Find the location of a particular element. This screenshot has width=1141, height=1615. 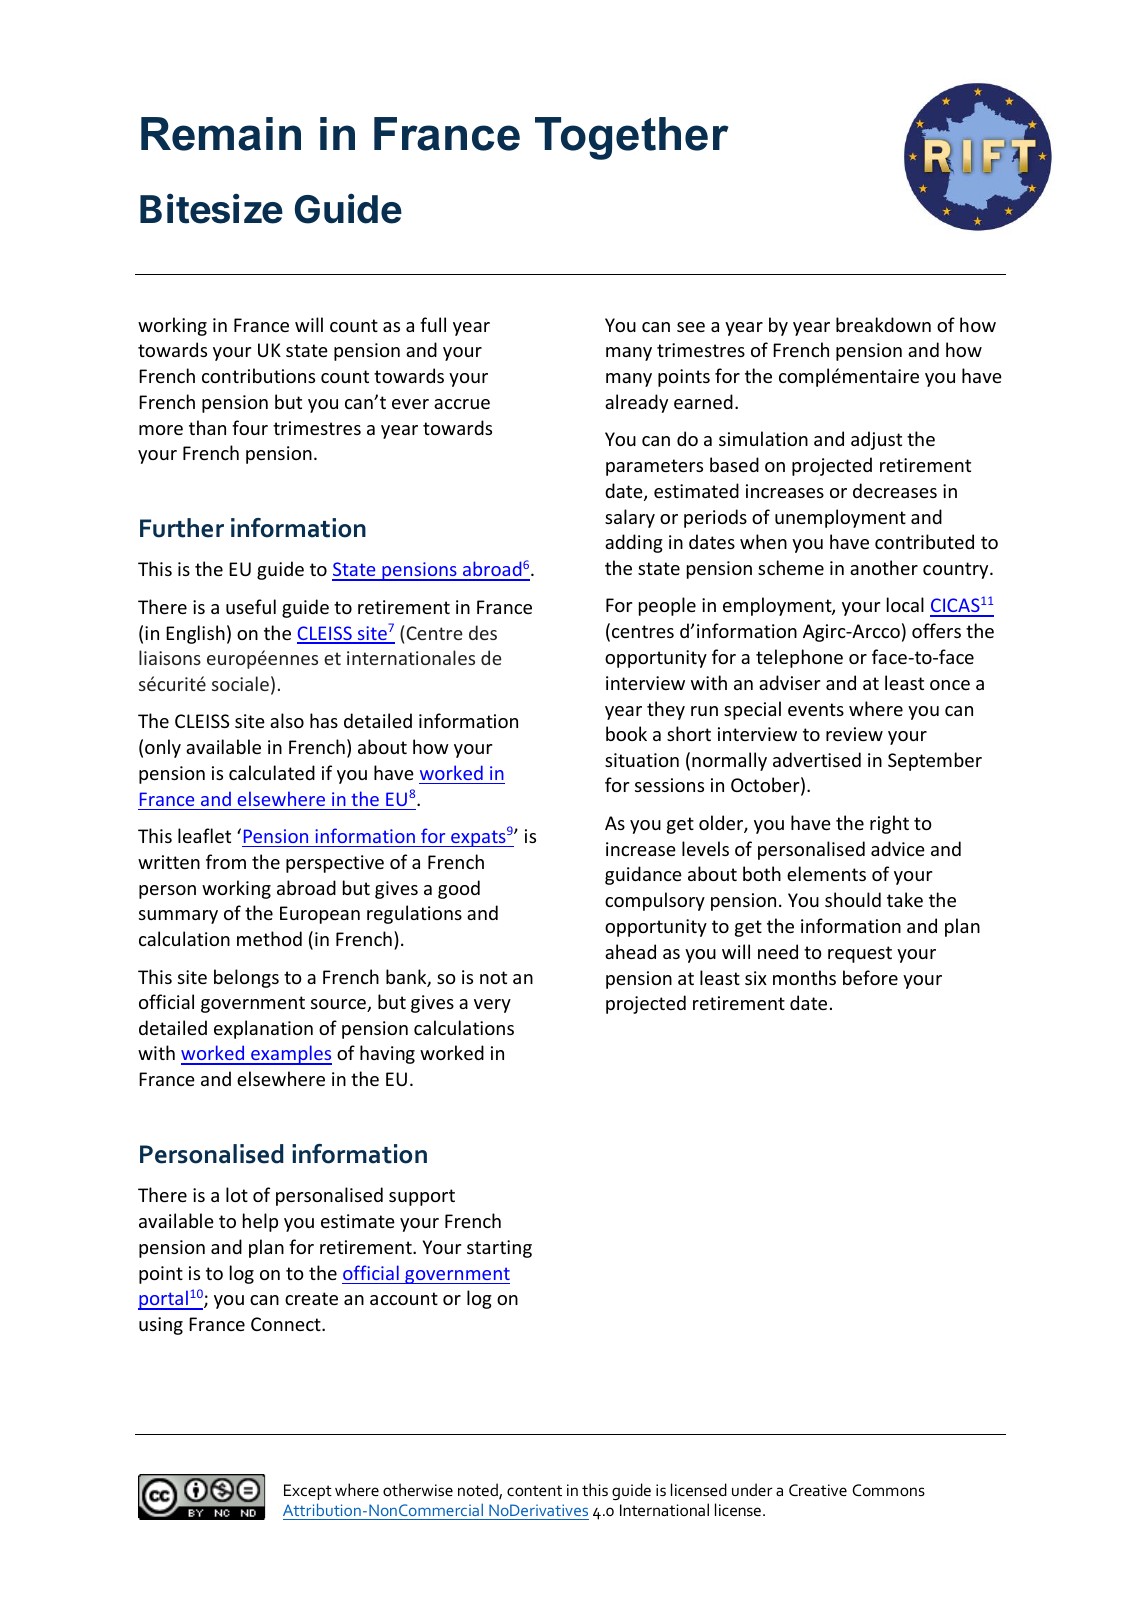

Together is located at coordinates (631, 138).
